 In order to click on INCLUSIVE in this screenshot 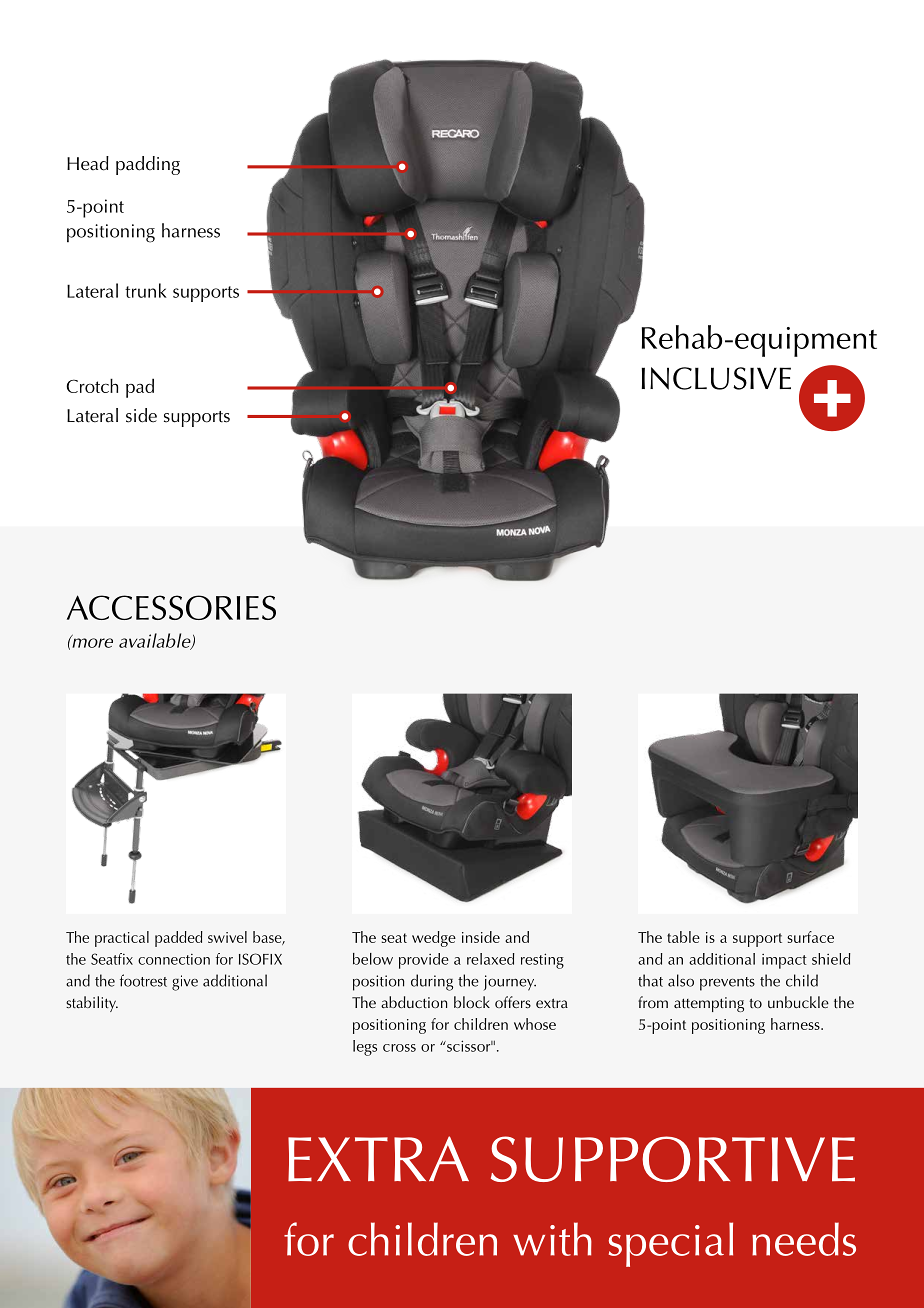, I will do `click(716, 378)`.
